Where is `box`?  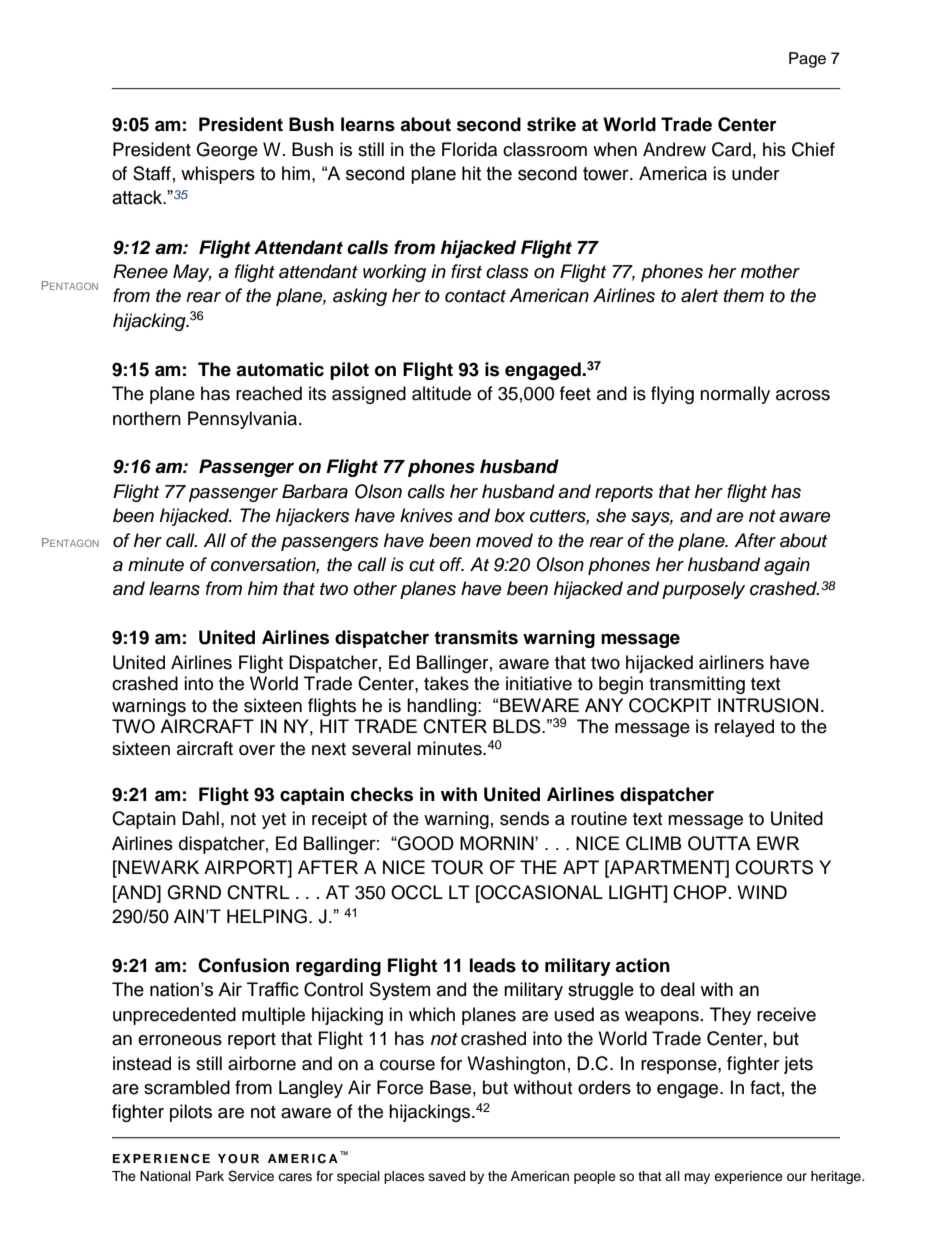
box is located at coordinates (509, 515).
